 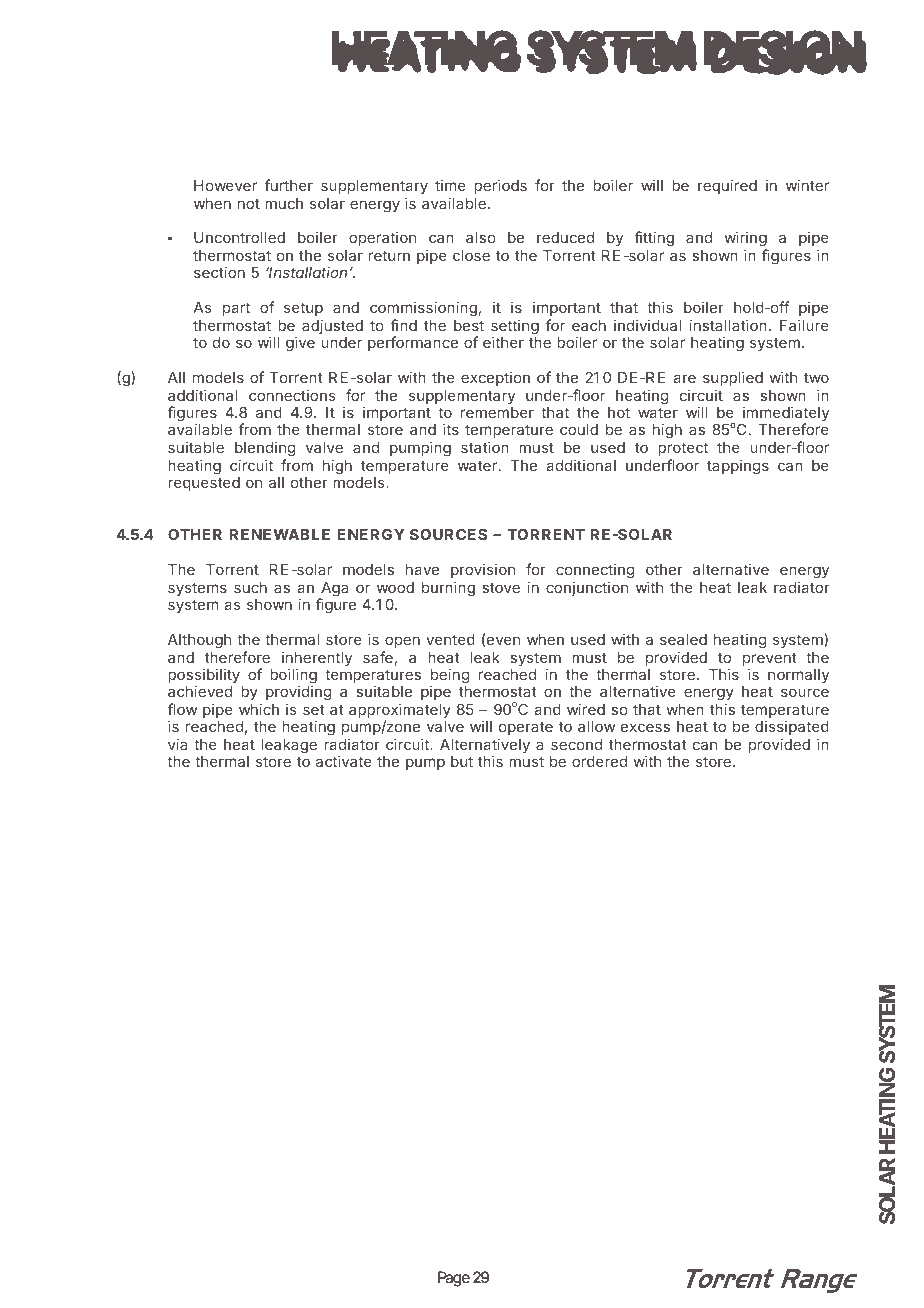 What do you see at coordinates (259, 709) in the screenshot?
I see `which` at bounding box center [259, 709].
